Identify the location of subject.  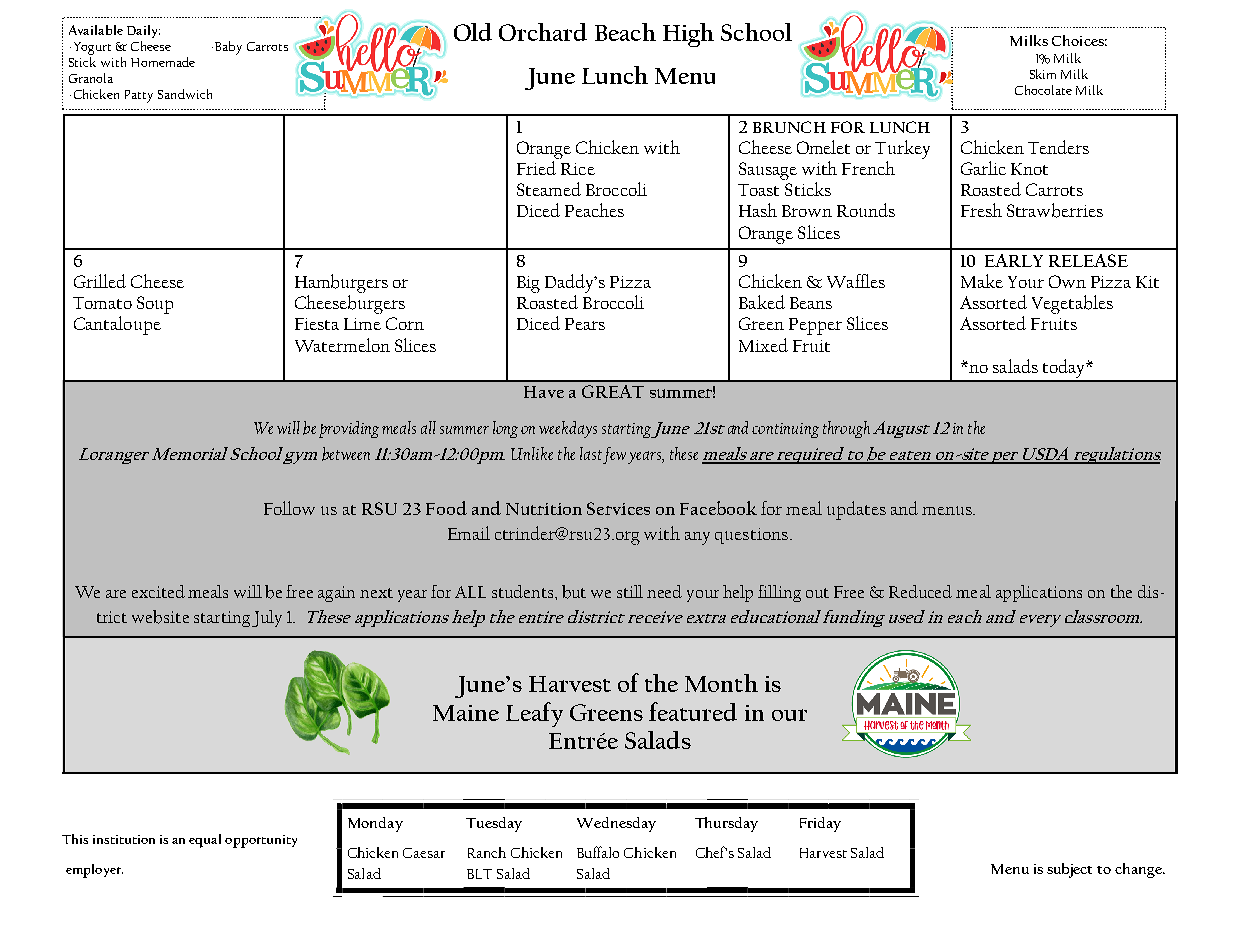
(1069, 870).
